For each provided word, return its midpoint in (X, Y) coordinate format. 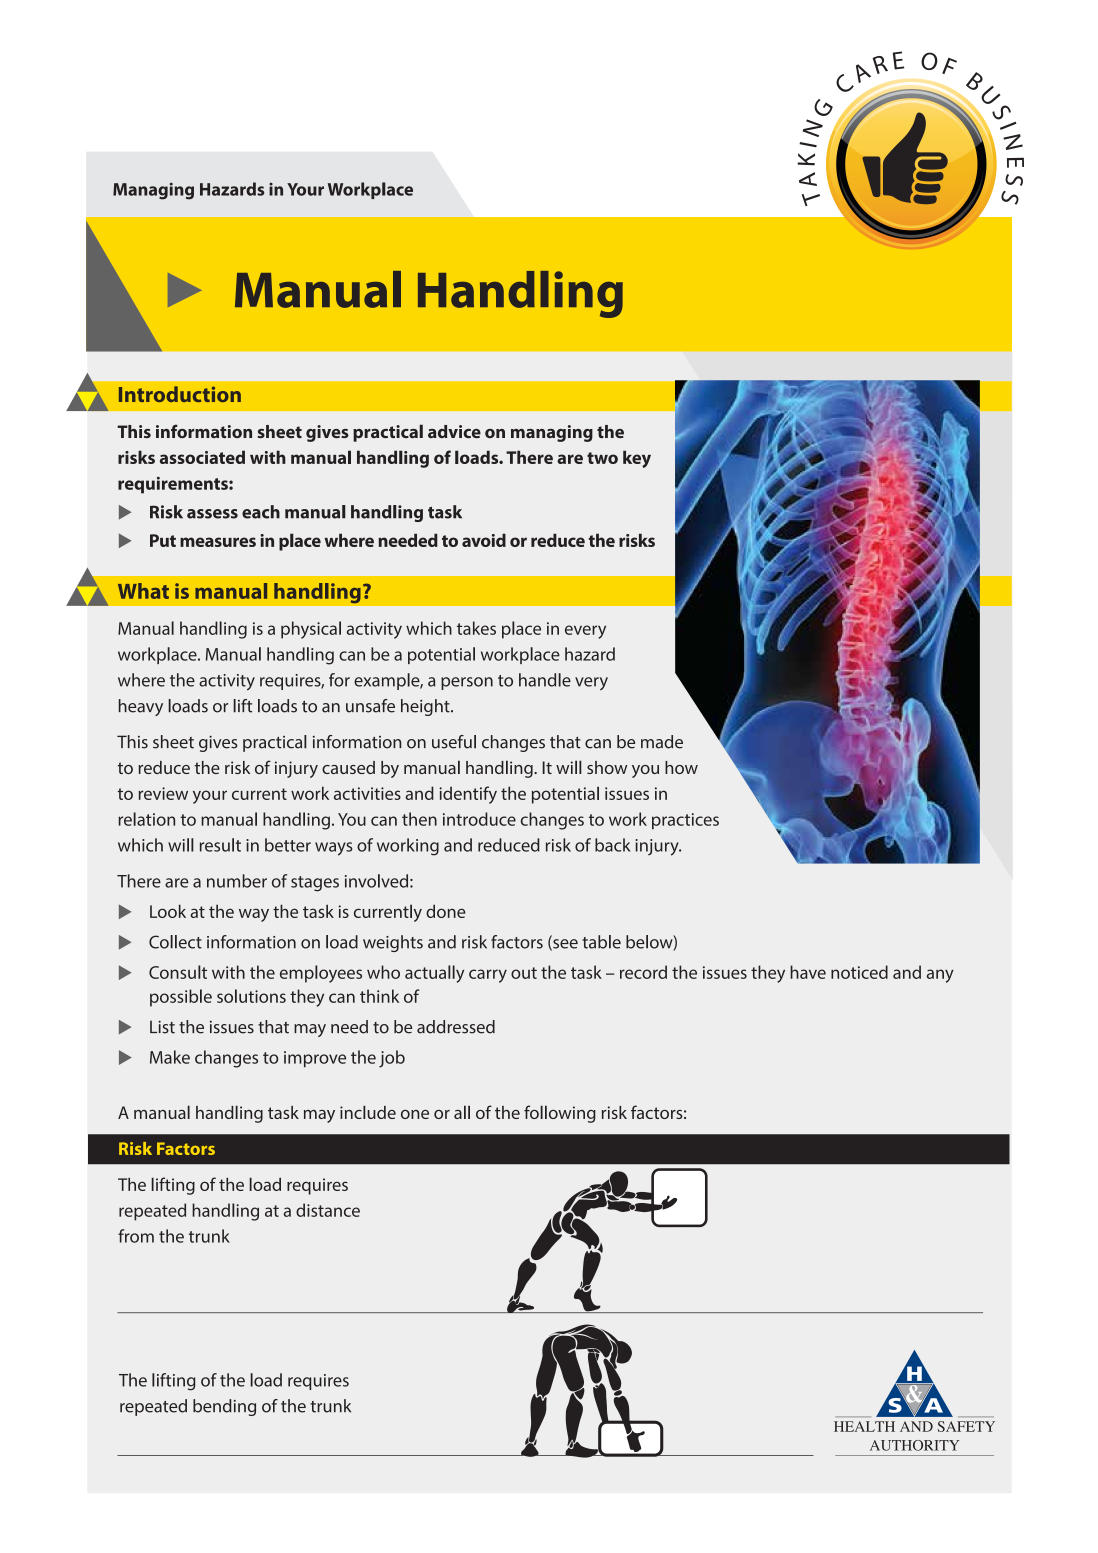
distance (328, 1210)
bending (224, 1407)
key (637, 459)
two (602, 458)
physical (311, 630)
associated (202, 457)
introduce (479, 819)
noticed (859, 972)
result (220, 845)
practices (685, 821)
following (560, 1114)
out (524, 973)
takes (476, 628)
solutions (251, 996)
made (662, 742)
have (808, 972)
